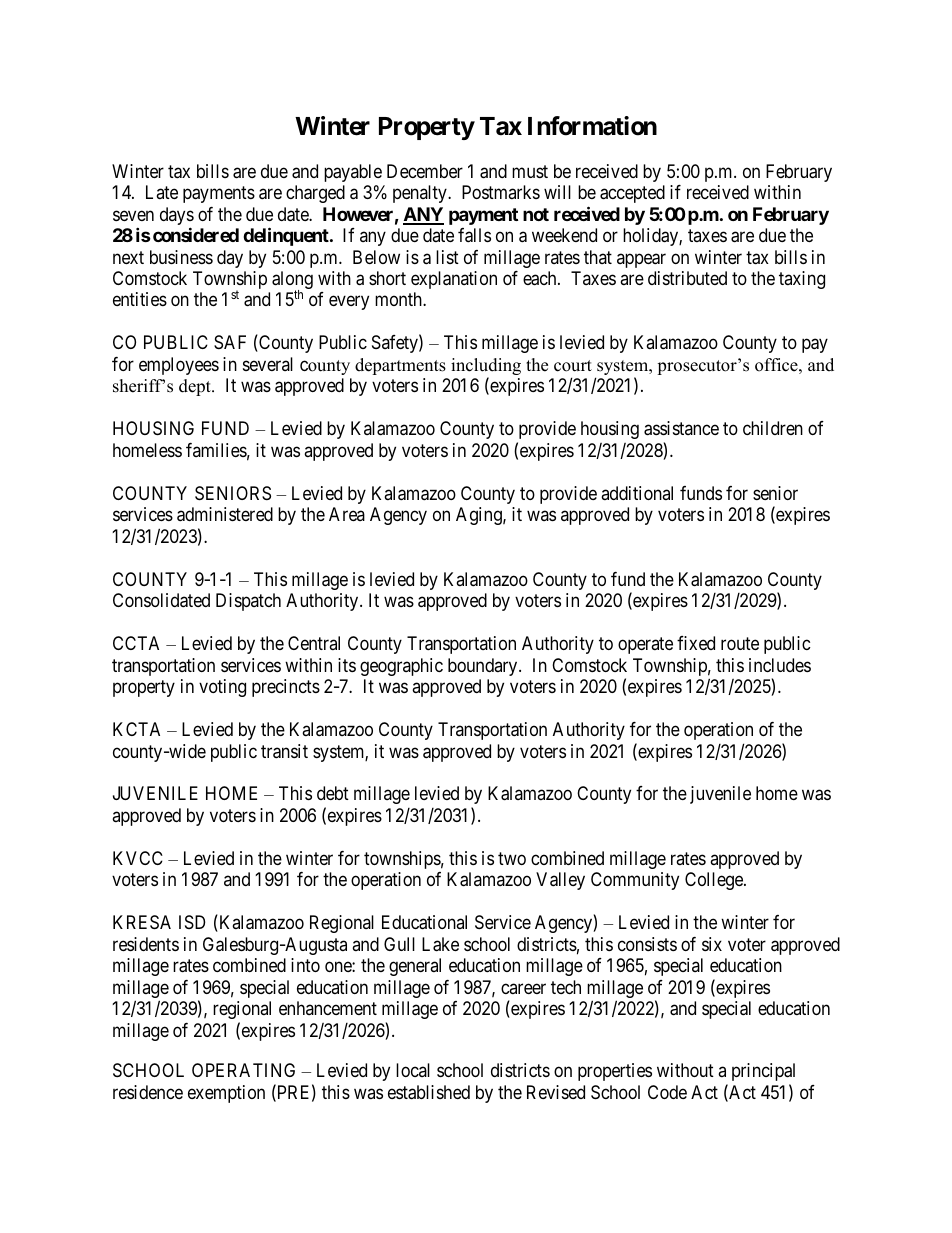 The width and height of the screenshot is (952, 1233). What do you see at coordinates (486, 368) in the screenshot?
I see `including` at bounding box center [486, 368].
